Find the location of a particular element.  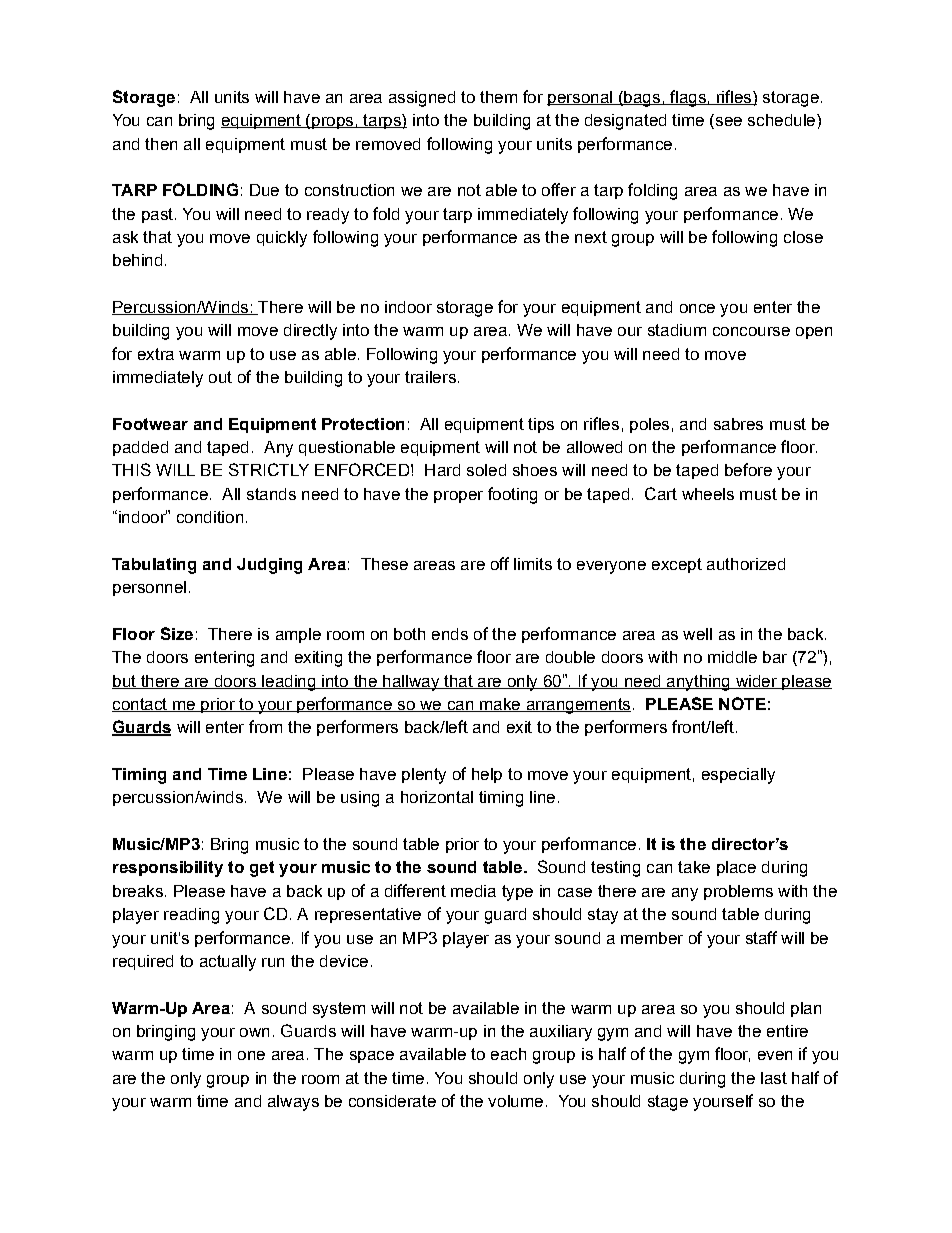

then is located at coordinates (161, 144).
